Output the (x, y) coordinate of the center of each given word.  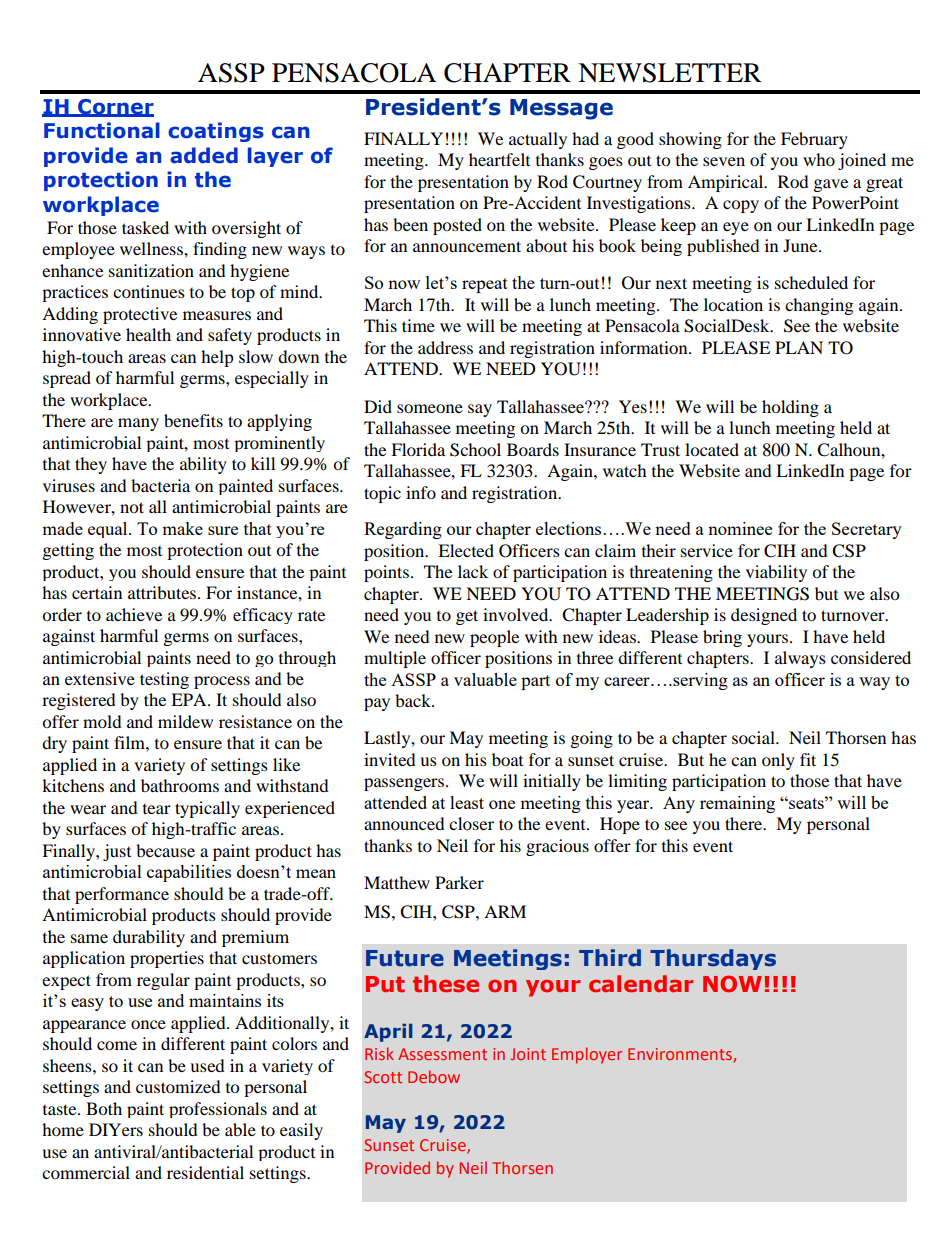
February (814, 140)
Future (405, 958)
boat (507, 759)
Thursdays (713, 959)
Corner (115, 107)
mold (102, 721)
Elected (466, 550)
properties (167, 959)
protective (140, 315)
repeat (485, 285)
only (778, 761)
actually (538, 140)
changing (819, 306)
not (132, 507)
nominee (740, 528)
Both (104, 1108)
